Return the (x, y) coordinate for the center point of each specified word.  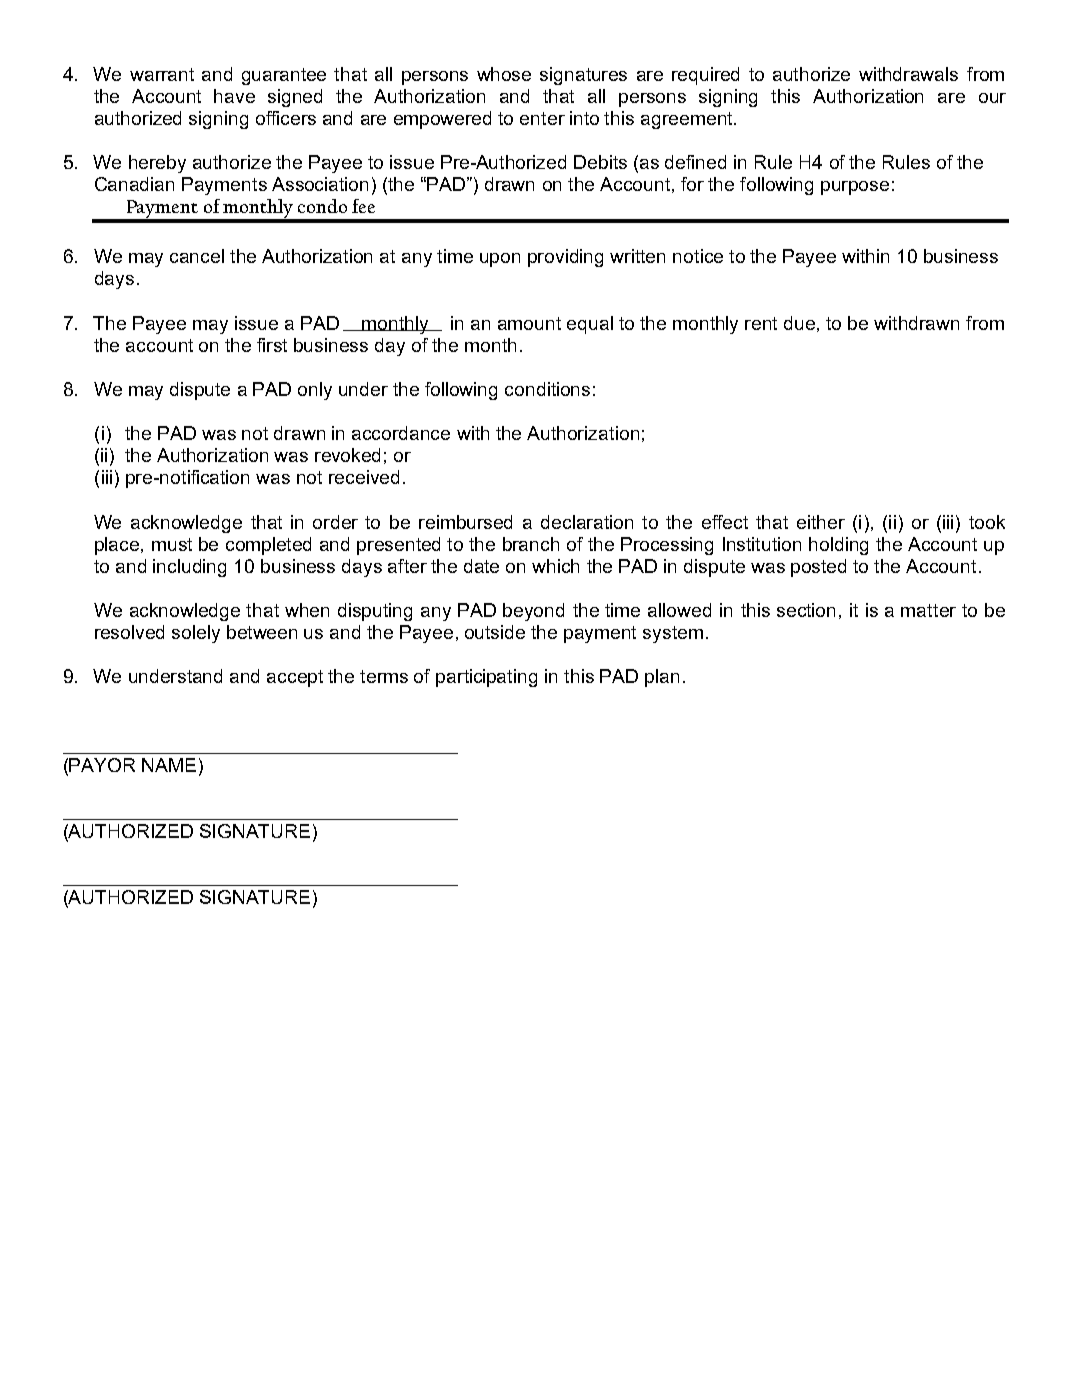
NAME (169, 765)
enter (542, 118)
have (234, 96)
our (992, 98)
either (821, 522)
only (315, 391)
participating (486, 678)
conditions (547, 389)
